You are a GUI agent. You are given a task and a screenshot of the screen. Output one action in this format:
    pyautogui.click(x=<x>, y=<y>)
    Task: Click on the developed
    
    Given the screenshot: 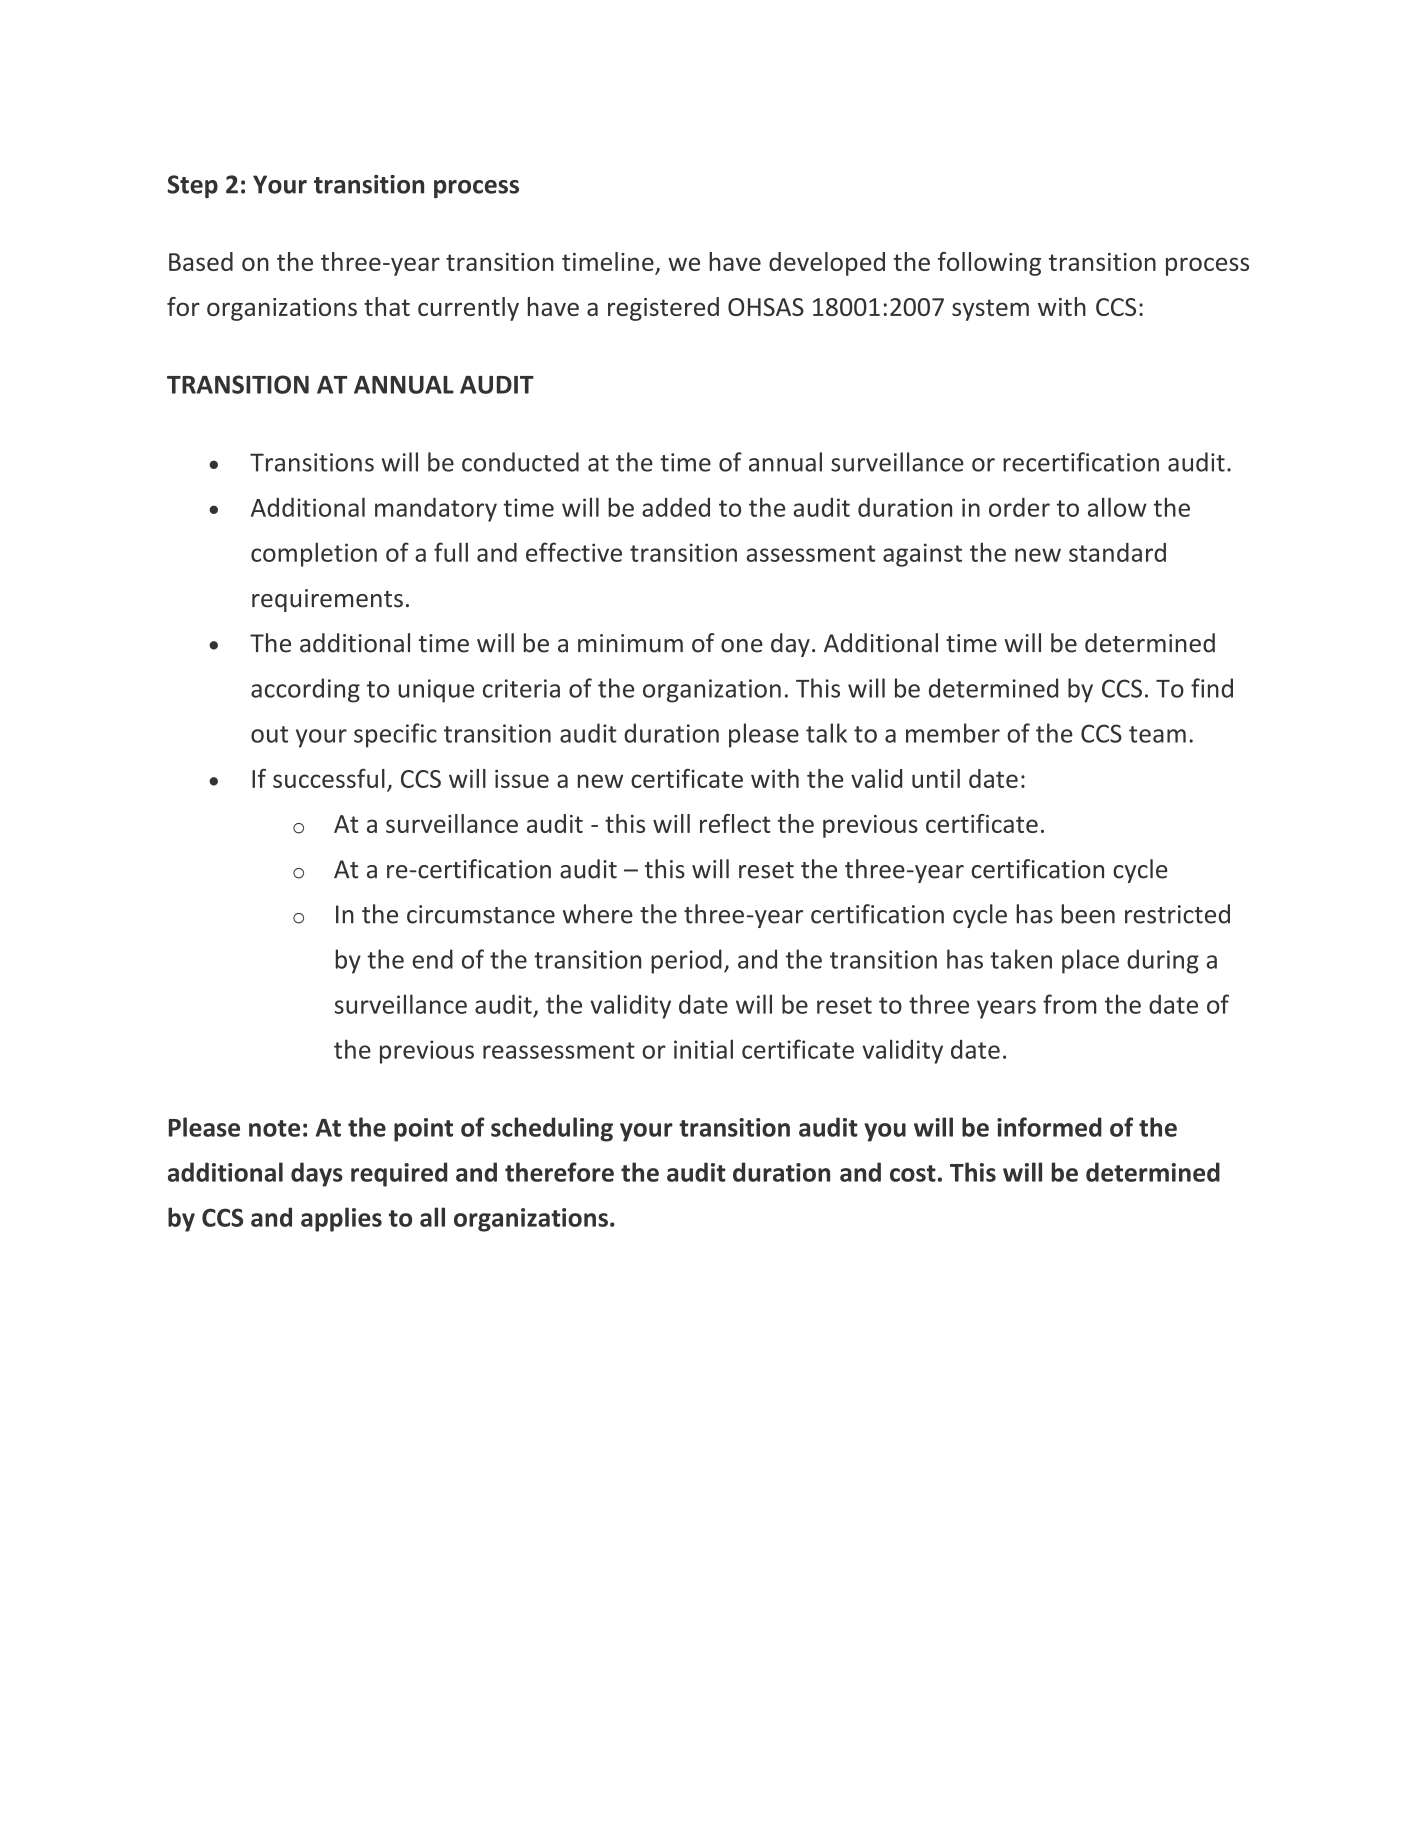 What is the action you would take?
    pyautogui.click(x=827, y=264)
